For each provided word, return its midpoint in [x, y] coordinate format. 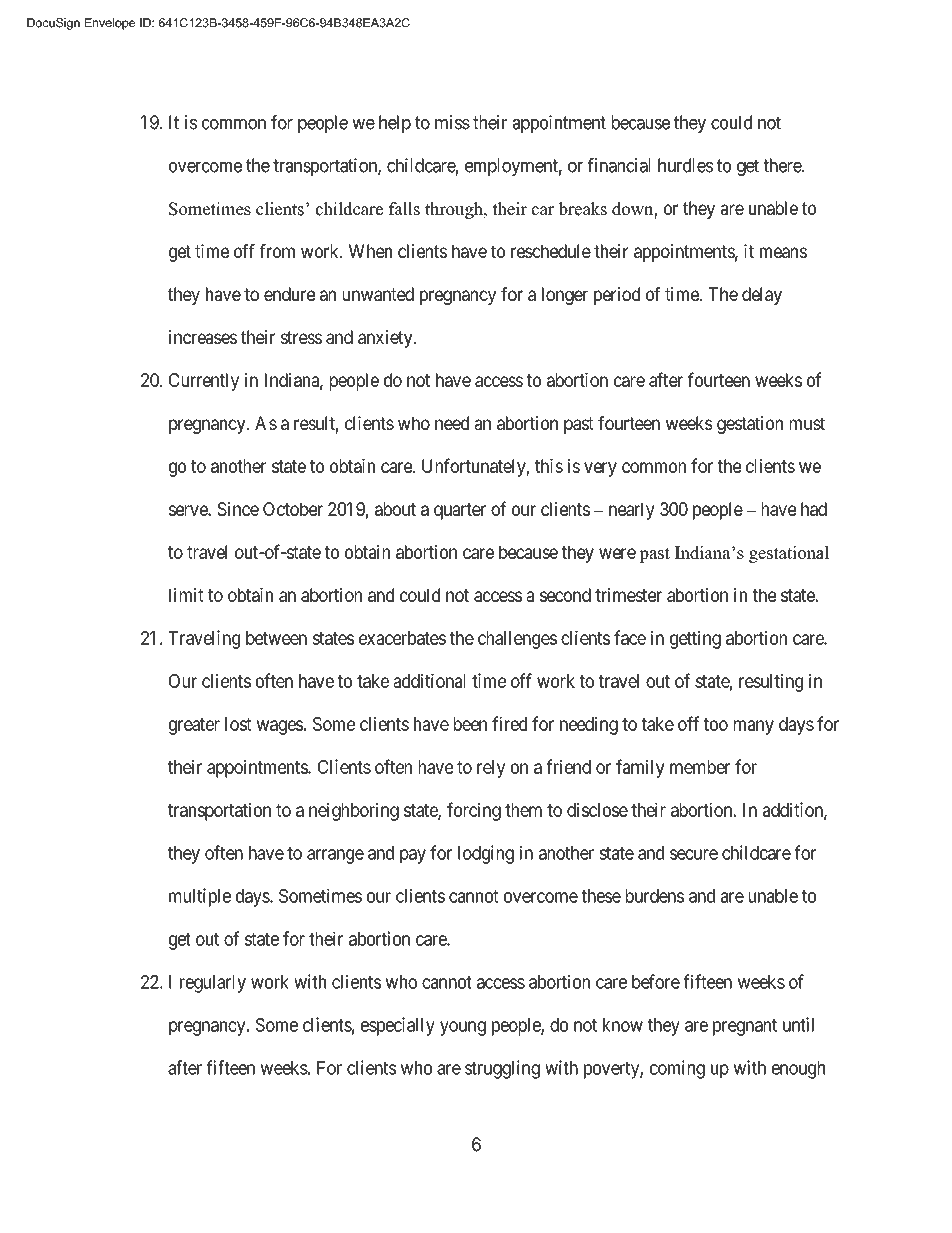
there [783, 165]
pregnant [745, 1027]
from [277, 251]
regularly [213, 984]
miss [452, 122]
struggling [502, 1069]
